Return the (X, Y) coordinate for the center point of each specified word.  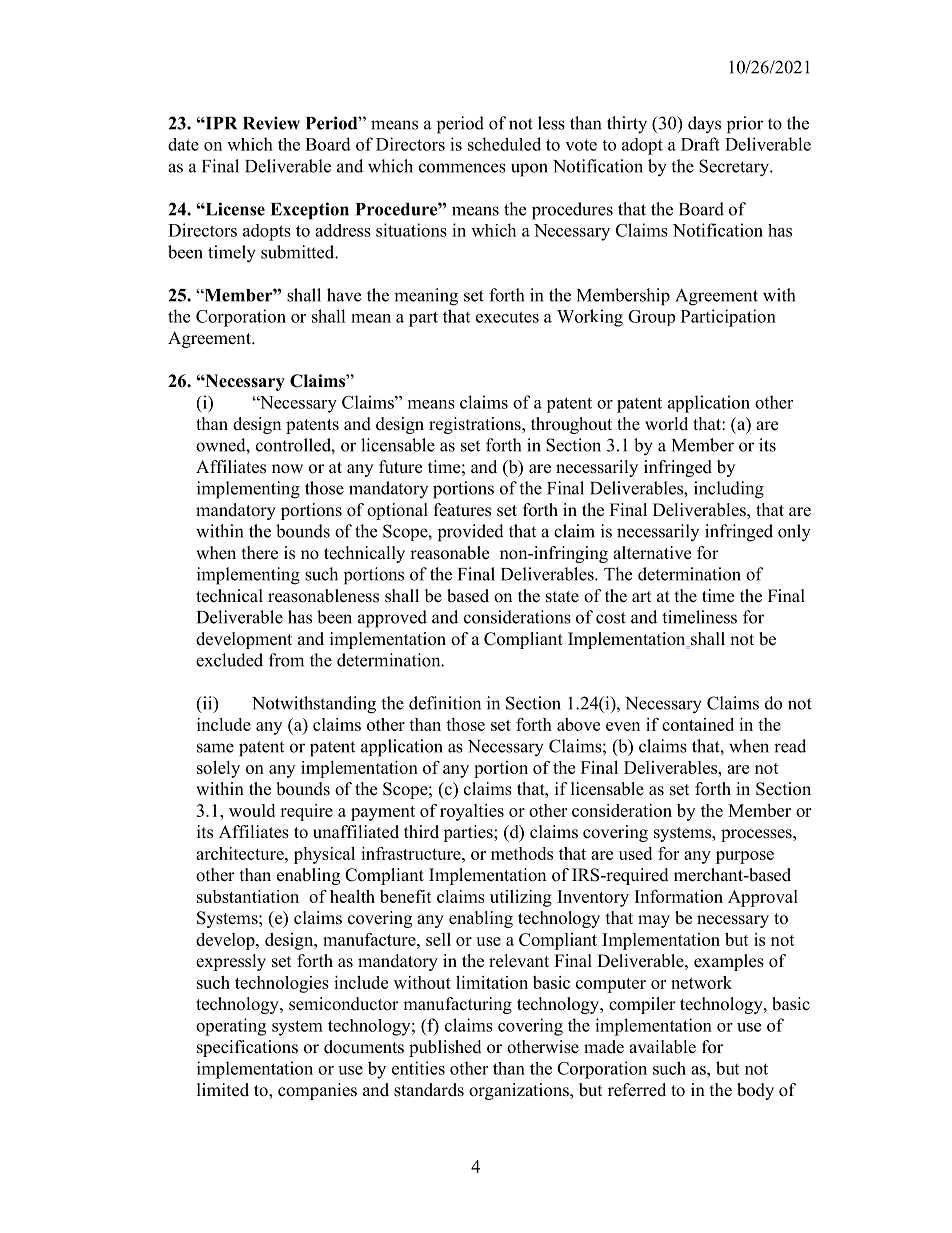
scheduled (504, 144)
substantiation (248, 896)
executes (507, 317)
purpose (745, 857)
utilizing (521, 898)
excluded (229, 660)
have (344, 295)
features (462, 510)
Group (651, 318)
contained (698, 724)
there (260, 553)
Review (271, 123)
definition (445, 703)
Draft (700, 144)
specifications (247, 1048)
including (729, 490)
